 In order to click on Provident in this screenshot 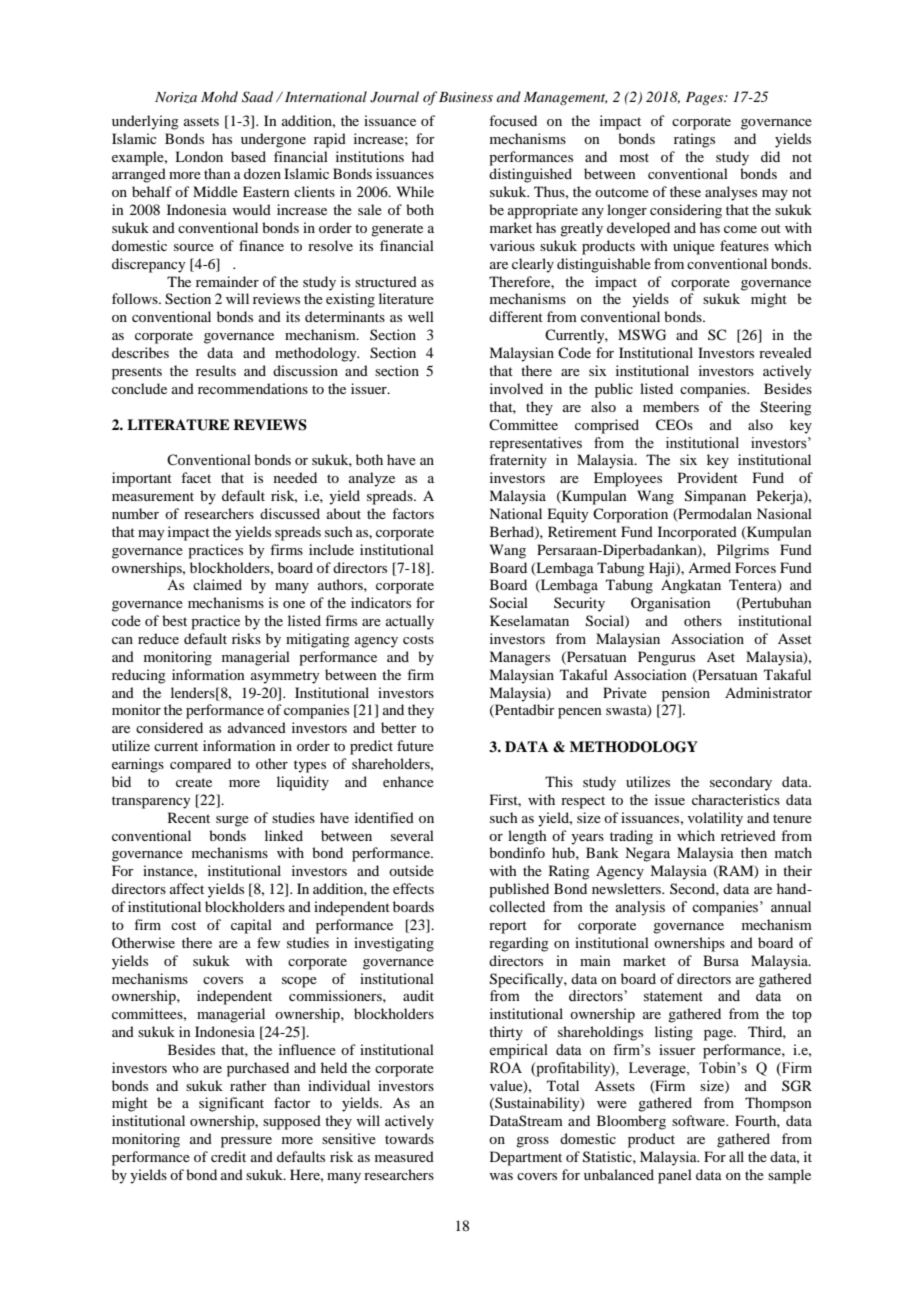, I will do `click(708, 477)`.
